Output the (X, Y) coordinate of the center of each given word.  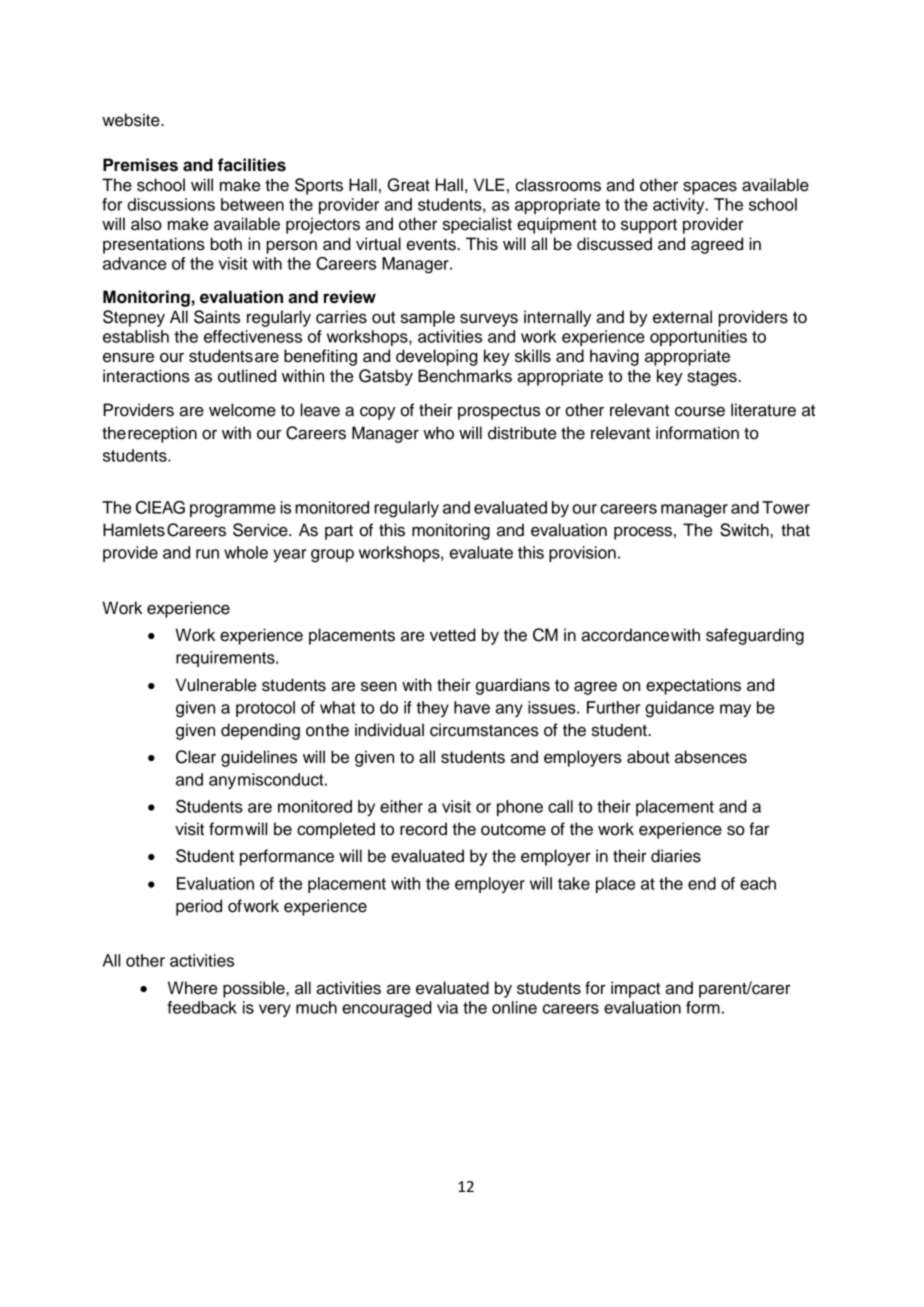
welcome (242, 410)
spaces (710, 188)
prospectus (499, 412)
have (472, 707)
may (735, 710)
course (700, 411)
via (447, 1007)
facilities (252, 165)
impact (635, 989)
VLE (489, 184)
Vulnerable (216, 685)
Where (192, 988)
